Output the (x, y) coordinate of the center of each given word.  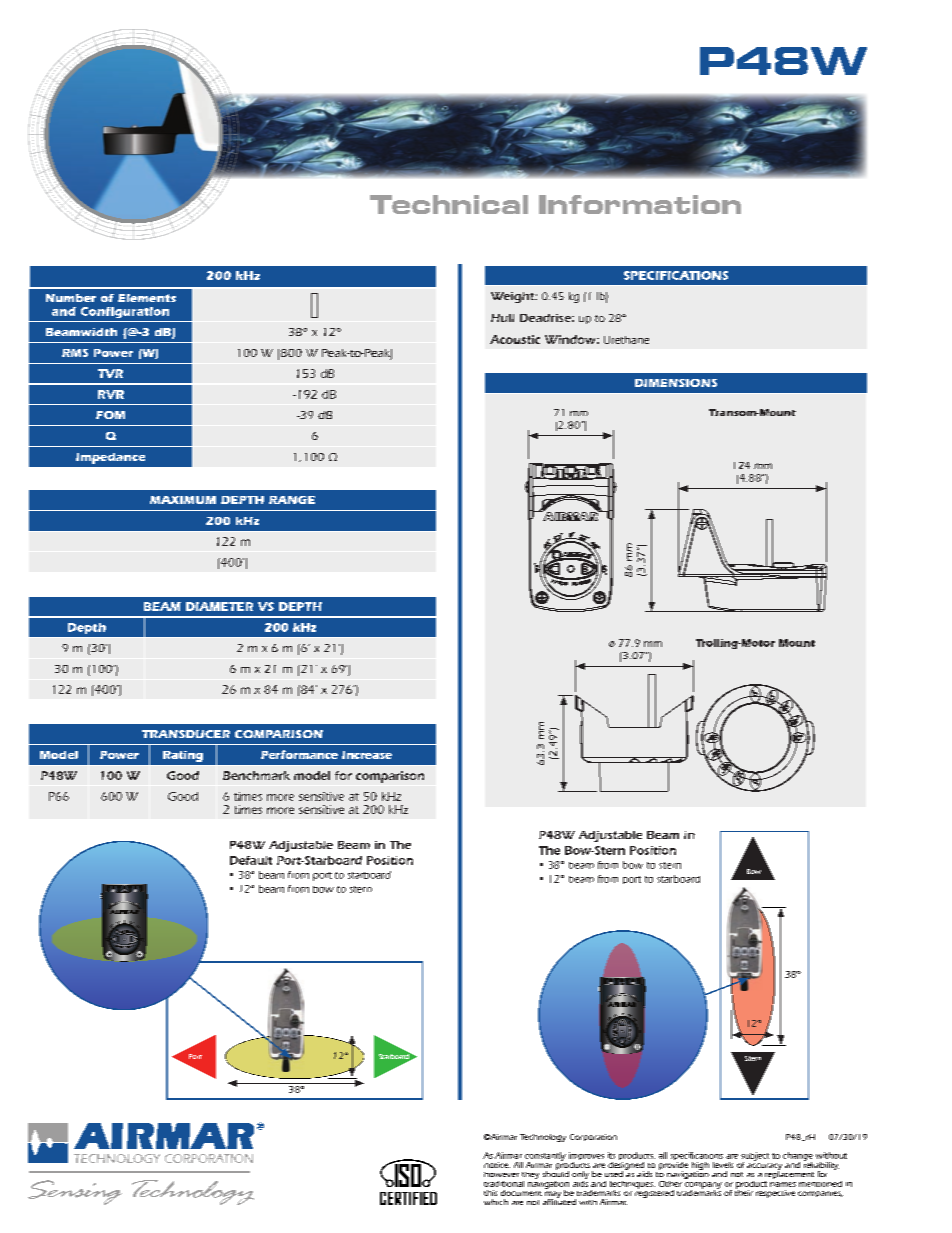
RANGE (292, 500)
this (490, 1193)
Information (640, 204)
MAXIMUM (183, 500)
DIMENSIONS (676, 383)
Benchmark (256, 775)
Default (251, 860)
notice (497, 1165)
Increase (367, 755)
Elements (147, 298)
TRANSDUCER (186, 734)
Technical (449, 204)
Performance (299, 754)
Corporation (593, 1137)
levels (723, 1165)
